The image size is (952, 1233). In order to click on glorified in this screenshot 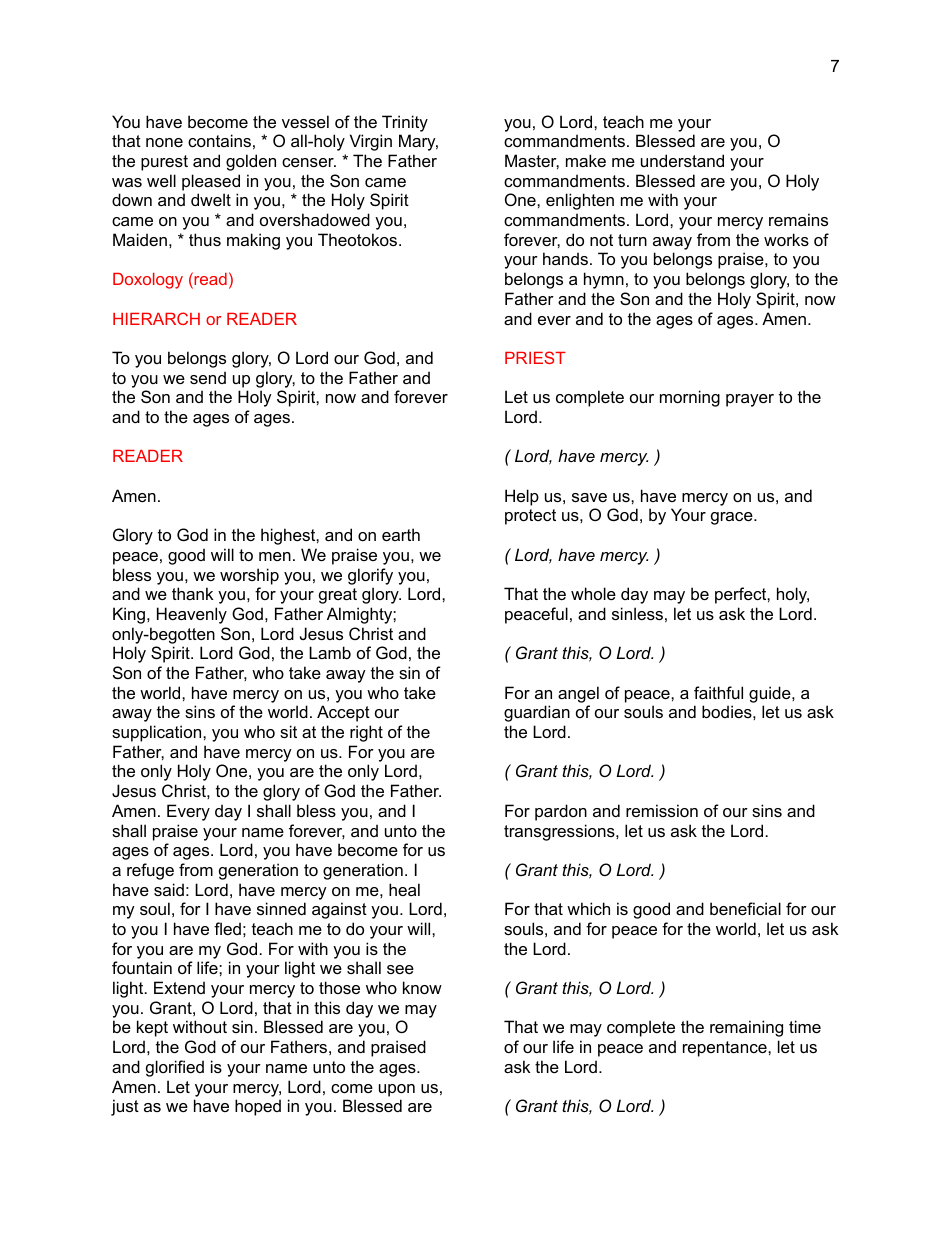, I will do `click(175, 1068)`.
